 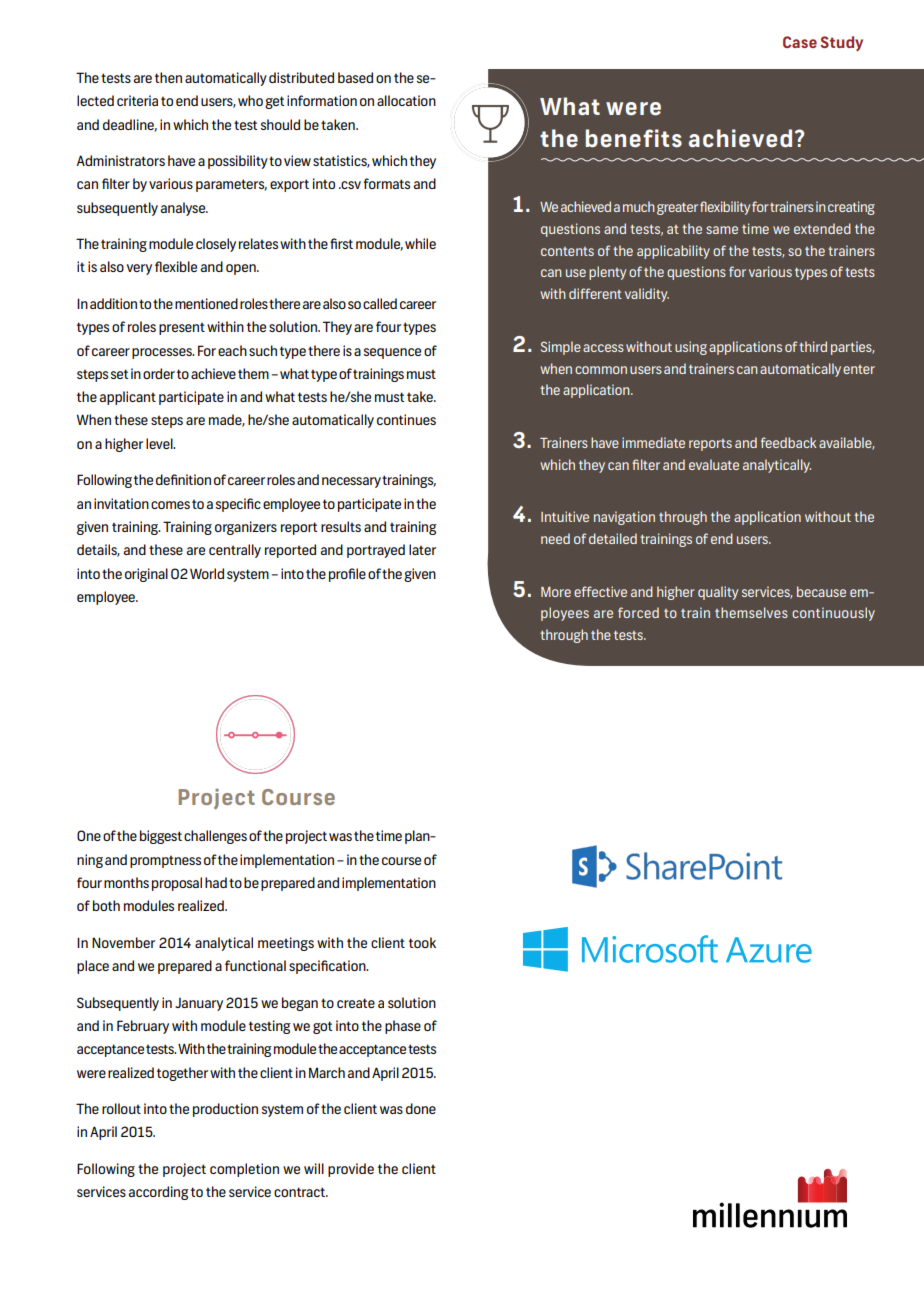 What do you see at coordinates (403, 1027) in the screenshot?
I see `phase` at bounding box center [403, 1027].
